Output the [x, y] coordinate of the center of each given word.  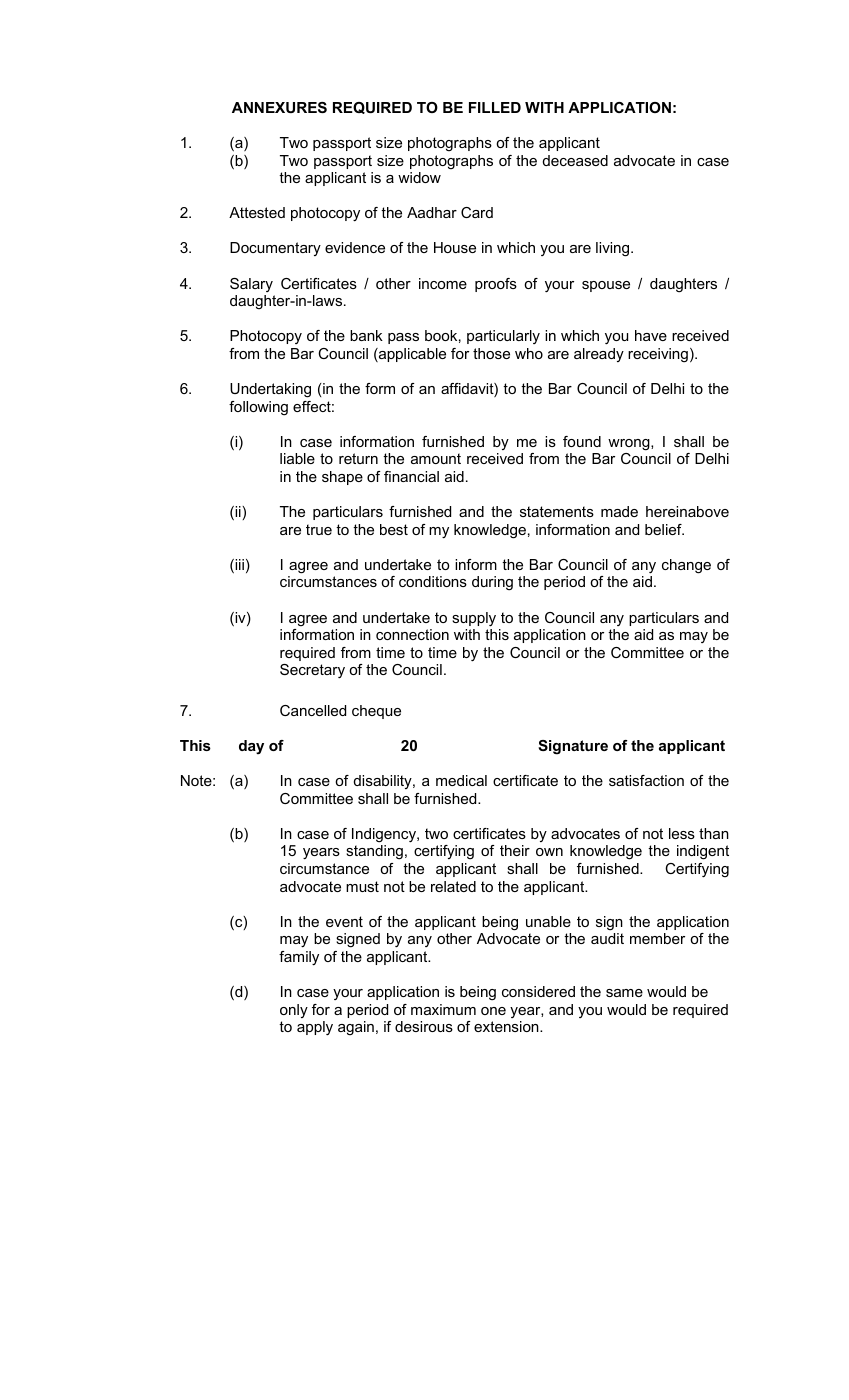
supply [474, 619]
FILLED [495, 107]
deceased [575, 160]
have [651, 335]
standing [374, 852]
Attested [257, 212]
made [619, 511]
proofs [496, 285]
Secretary [312, 671]
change [686, 566]
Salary [251, 285]
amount [436, 458]
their [515, 850]
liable [297, 458]
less [682, 833]
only [294, 1011]
